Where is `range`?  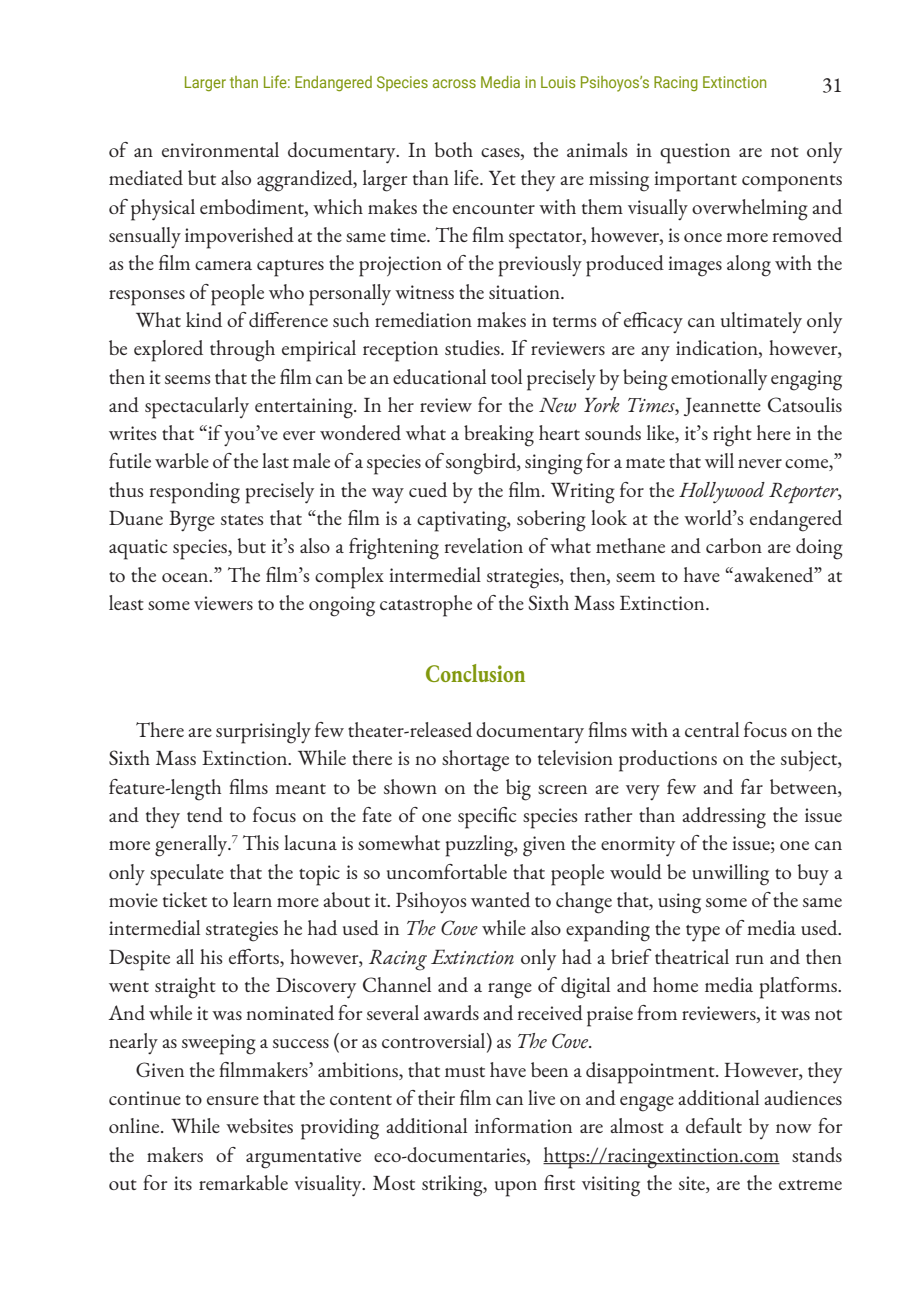
range is located at coordinates (510, 991).
